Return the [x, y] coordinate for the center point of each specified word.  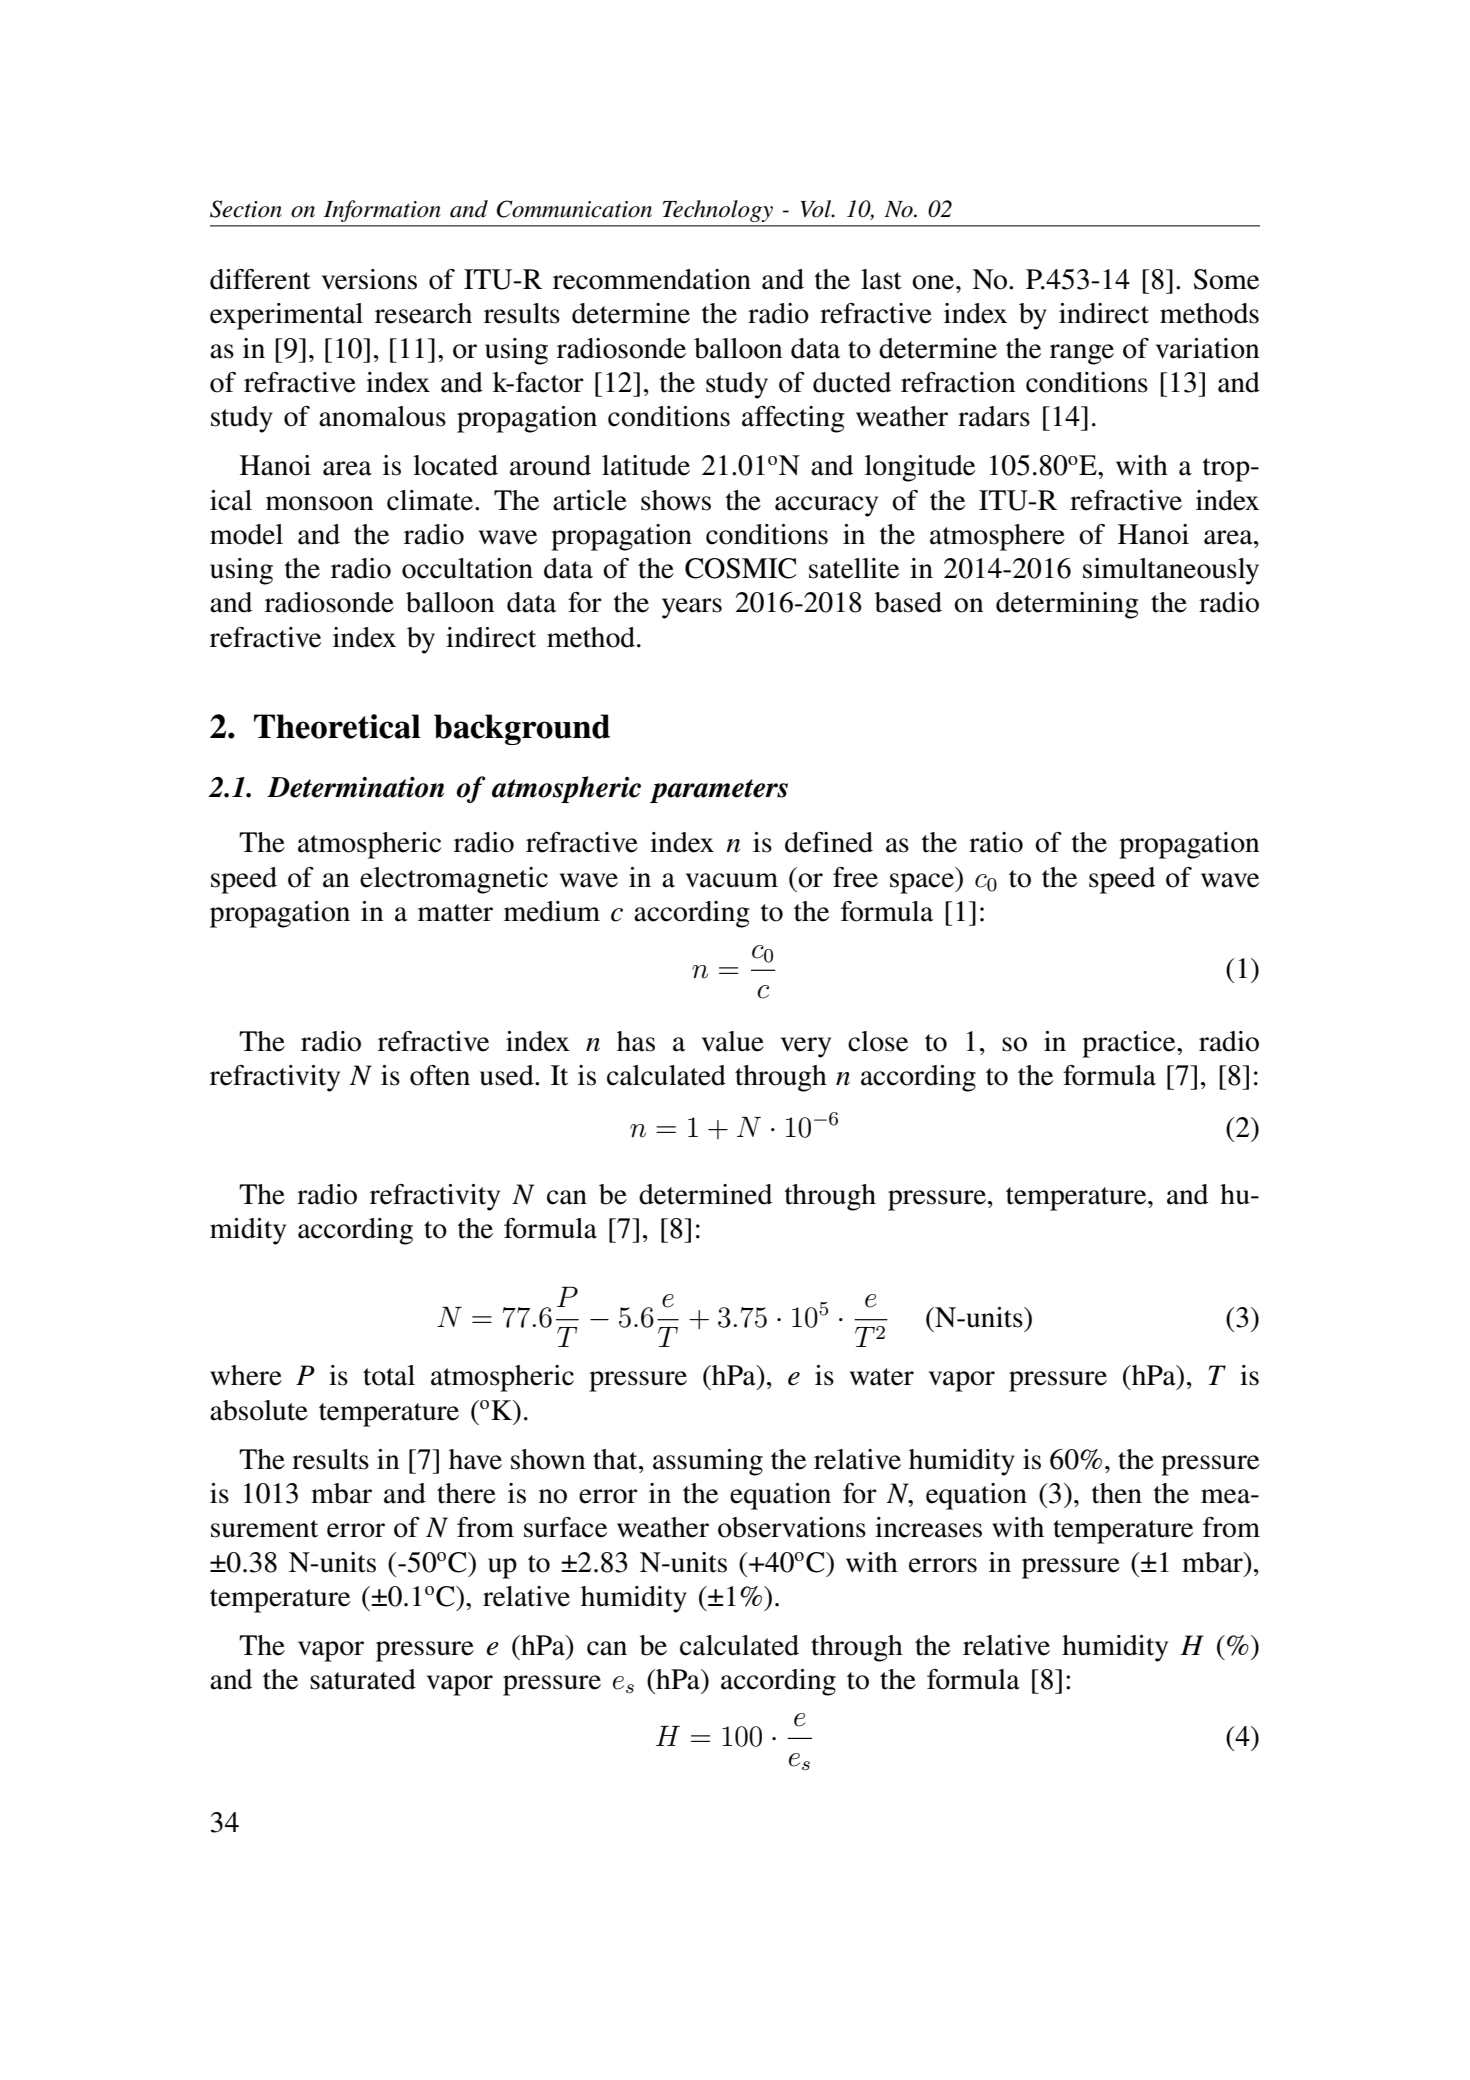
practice [1130, 1044]
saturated [363, 1679]
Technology [718, 211]
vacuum [732, 880]
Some [1226, 279]
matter [455, 913]
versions [369, 279]
